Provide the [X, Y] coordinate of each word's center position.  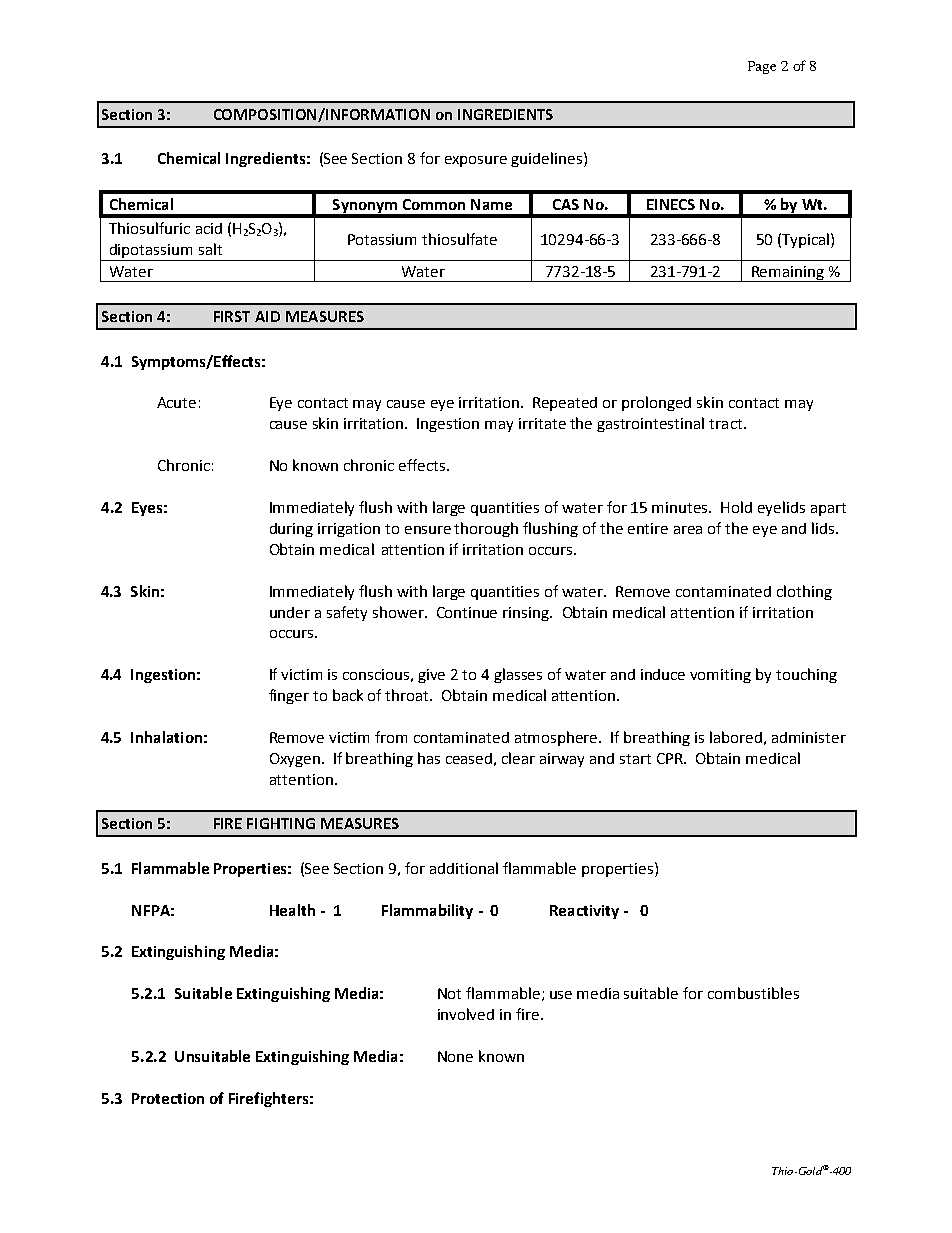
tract [725, 424]
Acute [176, 402]
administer [809, 737]
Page [762, 67]
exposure [476, 161]
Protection [168, 1098]
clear [518, 758]
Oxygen [295, 760]
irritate [542, 423]
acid [209, 228]
